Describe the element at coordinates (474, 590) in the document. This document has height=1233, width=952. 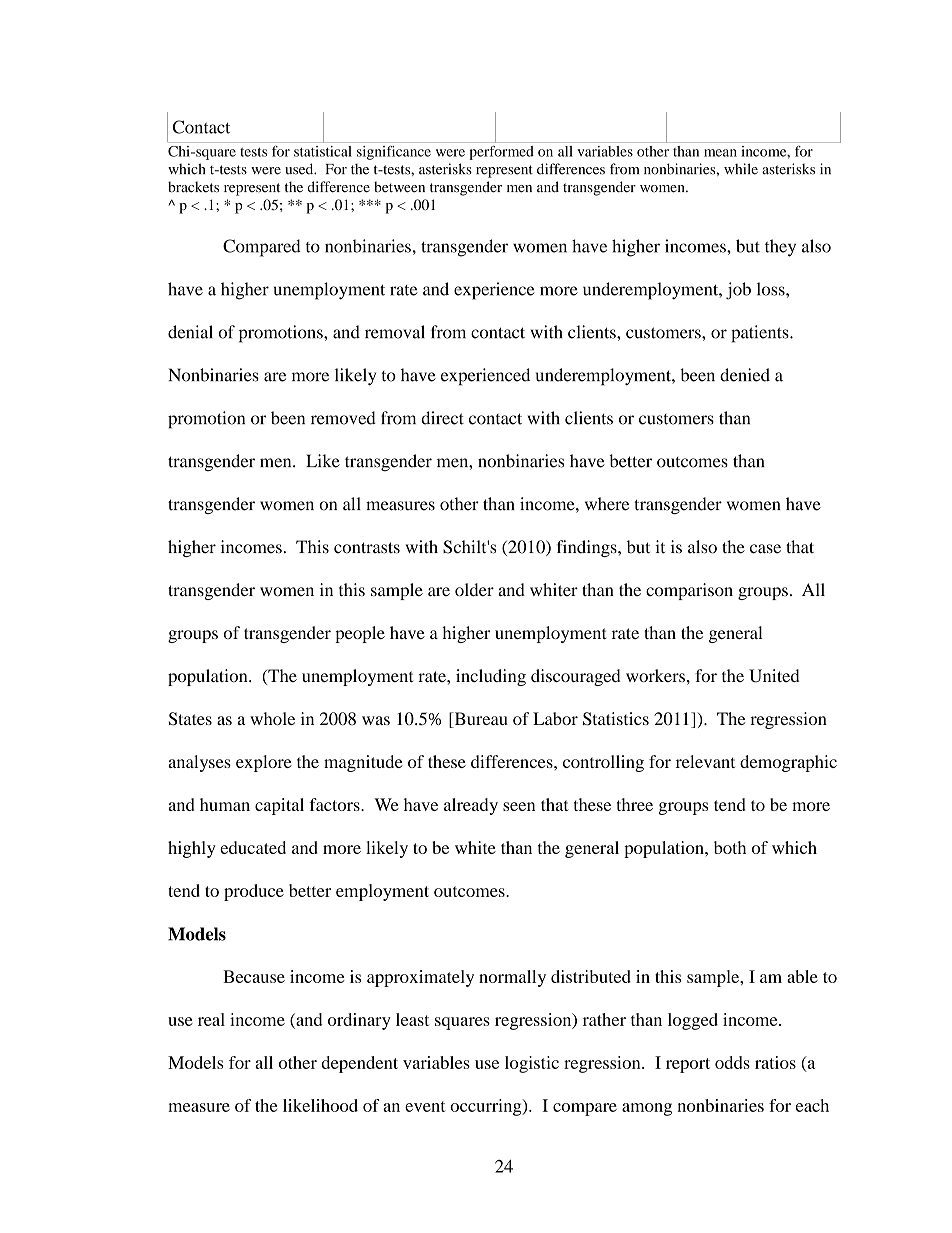
I see `older` at that location.
